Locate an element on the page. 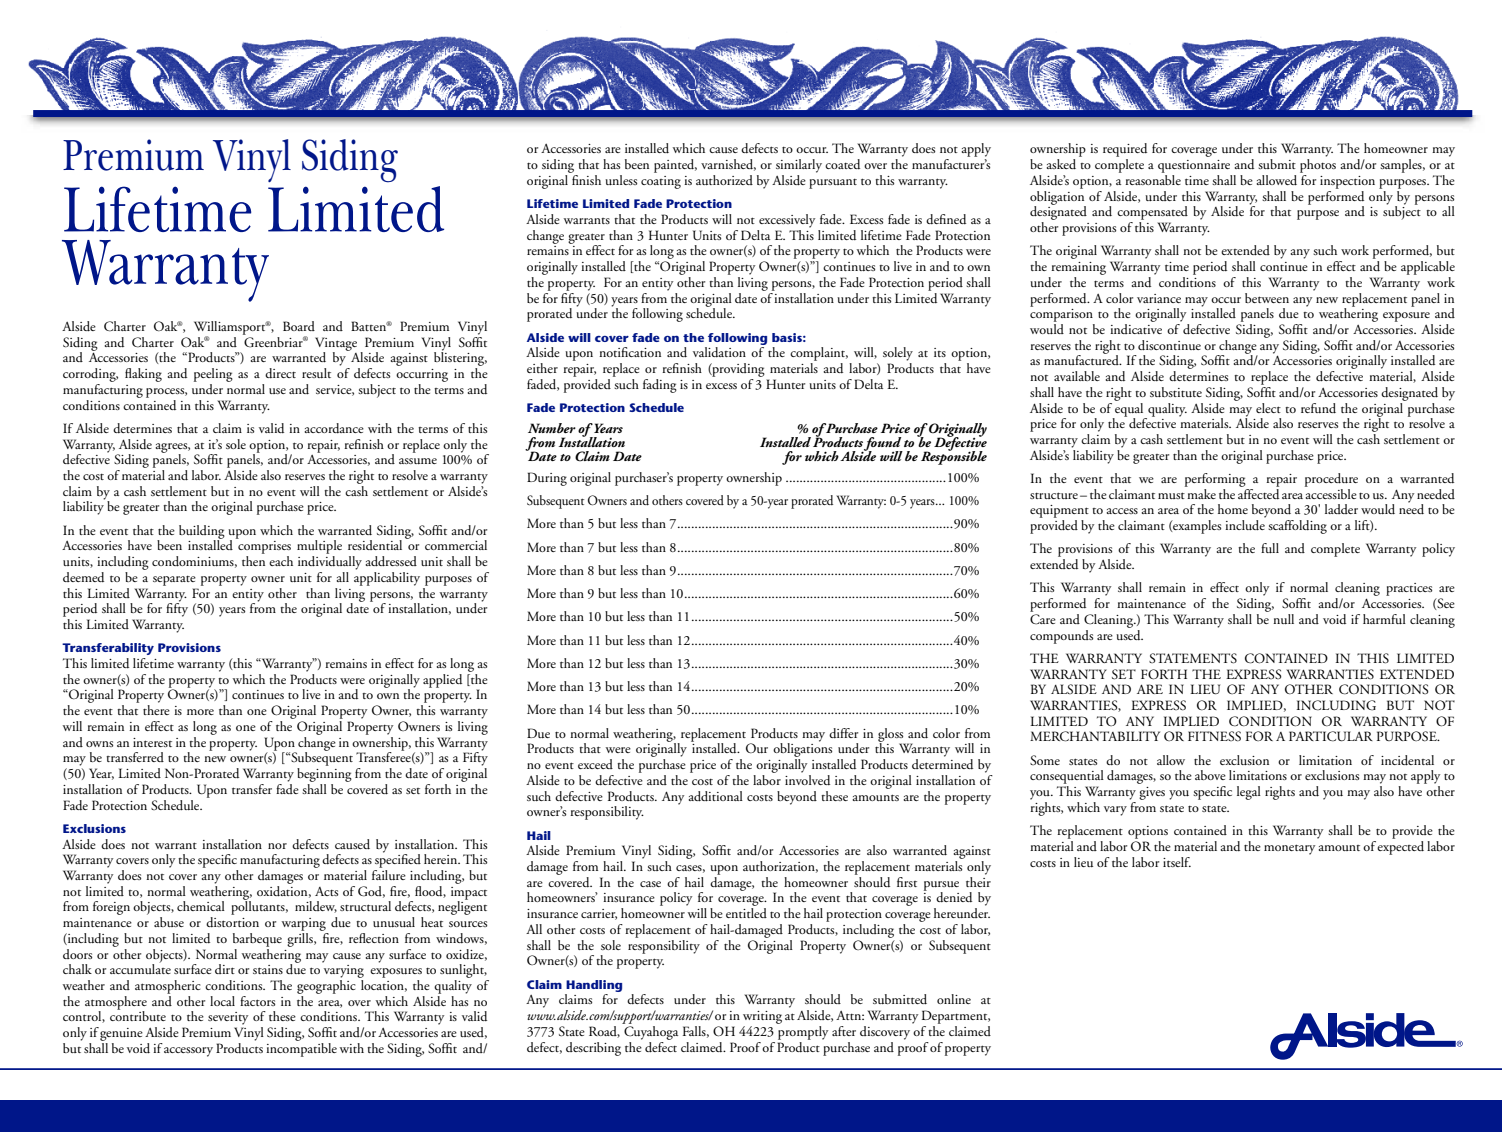 This image has width=1502, height=1132. online is located at coordinates (954, 999).
